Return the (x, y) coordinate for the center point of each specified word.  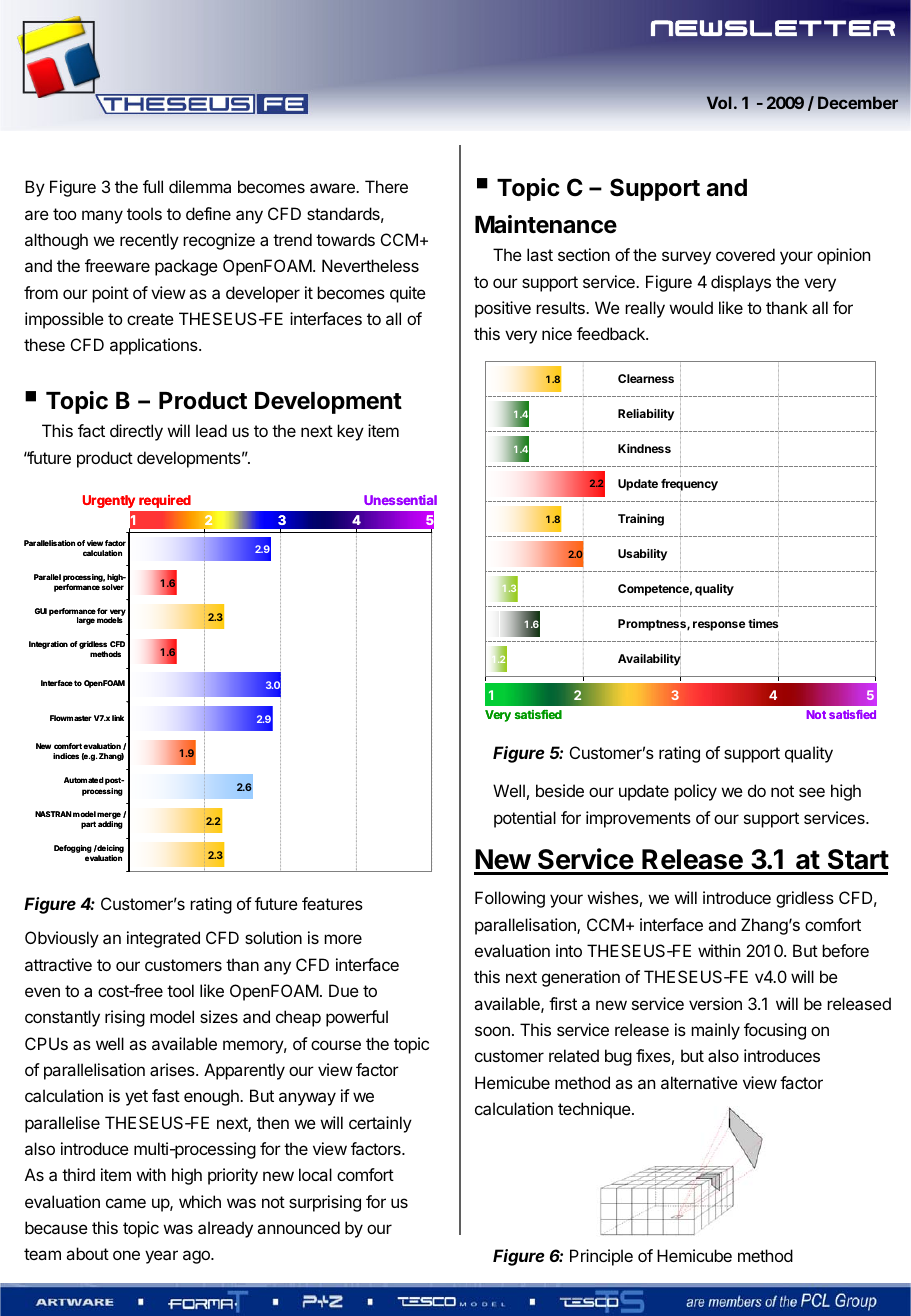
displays (741, 283)
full (153, 186)
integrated (163, 939)
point (110, 294)
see (812, 792)
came (126, 1203)
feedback (612, 333)
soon (492, 1031)
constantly (62, 1018)
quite (408, 294)
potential (525, 819)
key (350, 432)
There (386, 186)
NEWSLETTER (773, 28)
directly (136, 432)
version (715, 1003)
